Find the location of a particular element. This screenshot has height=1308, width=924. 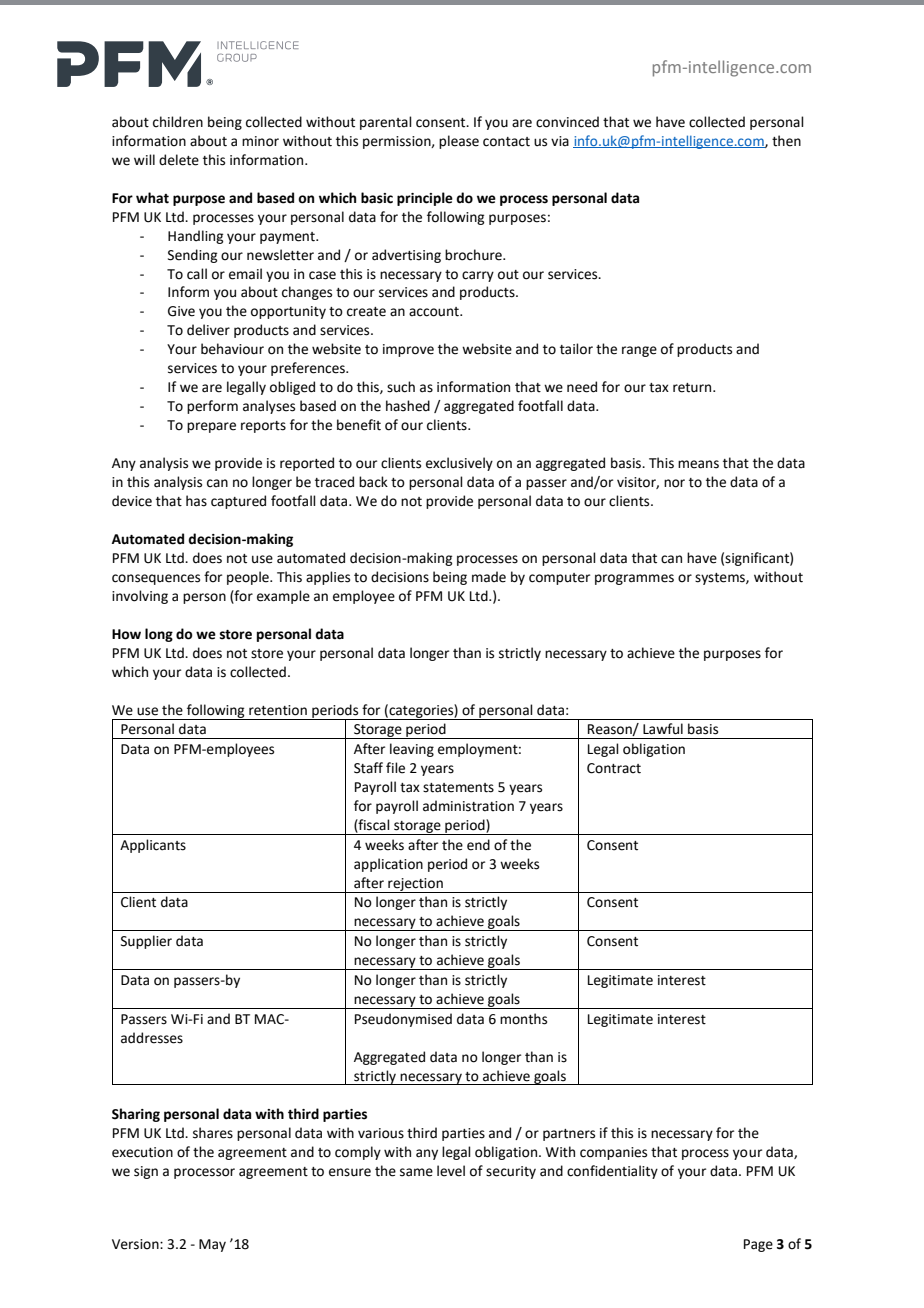

level is located at coordinates (451, 1171).
